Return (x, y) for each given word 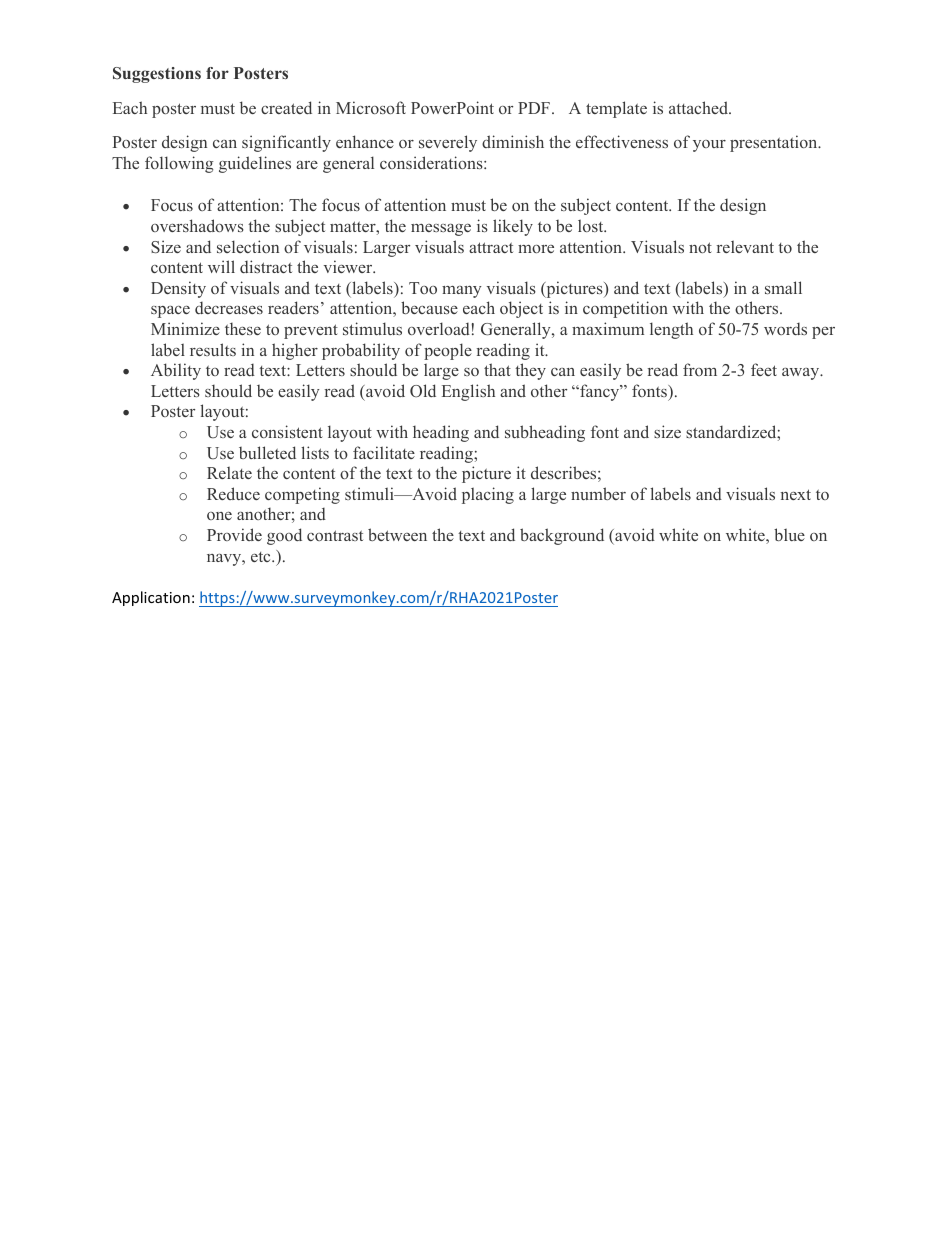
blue (789, 534)
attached (699, 107)
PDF (534, 108)
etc (262, 557)
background (562, 536)
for (217, 73)
